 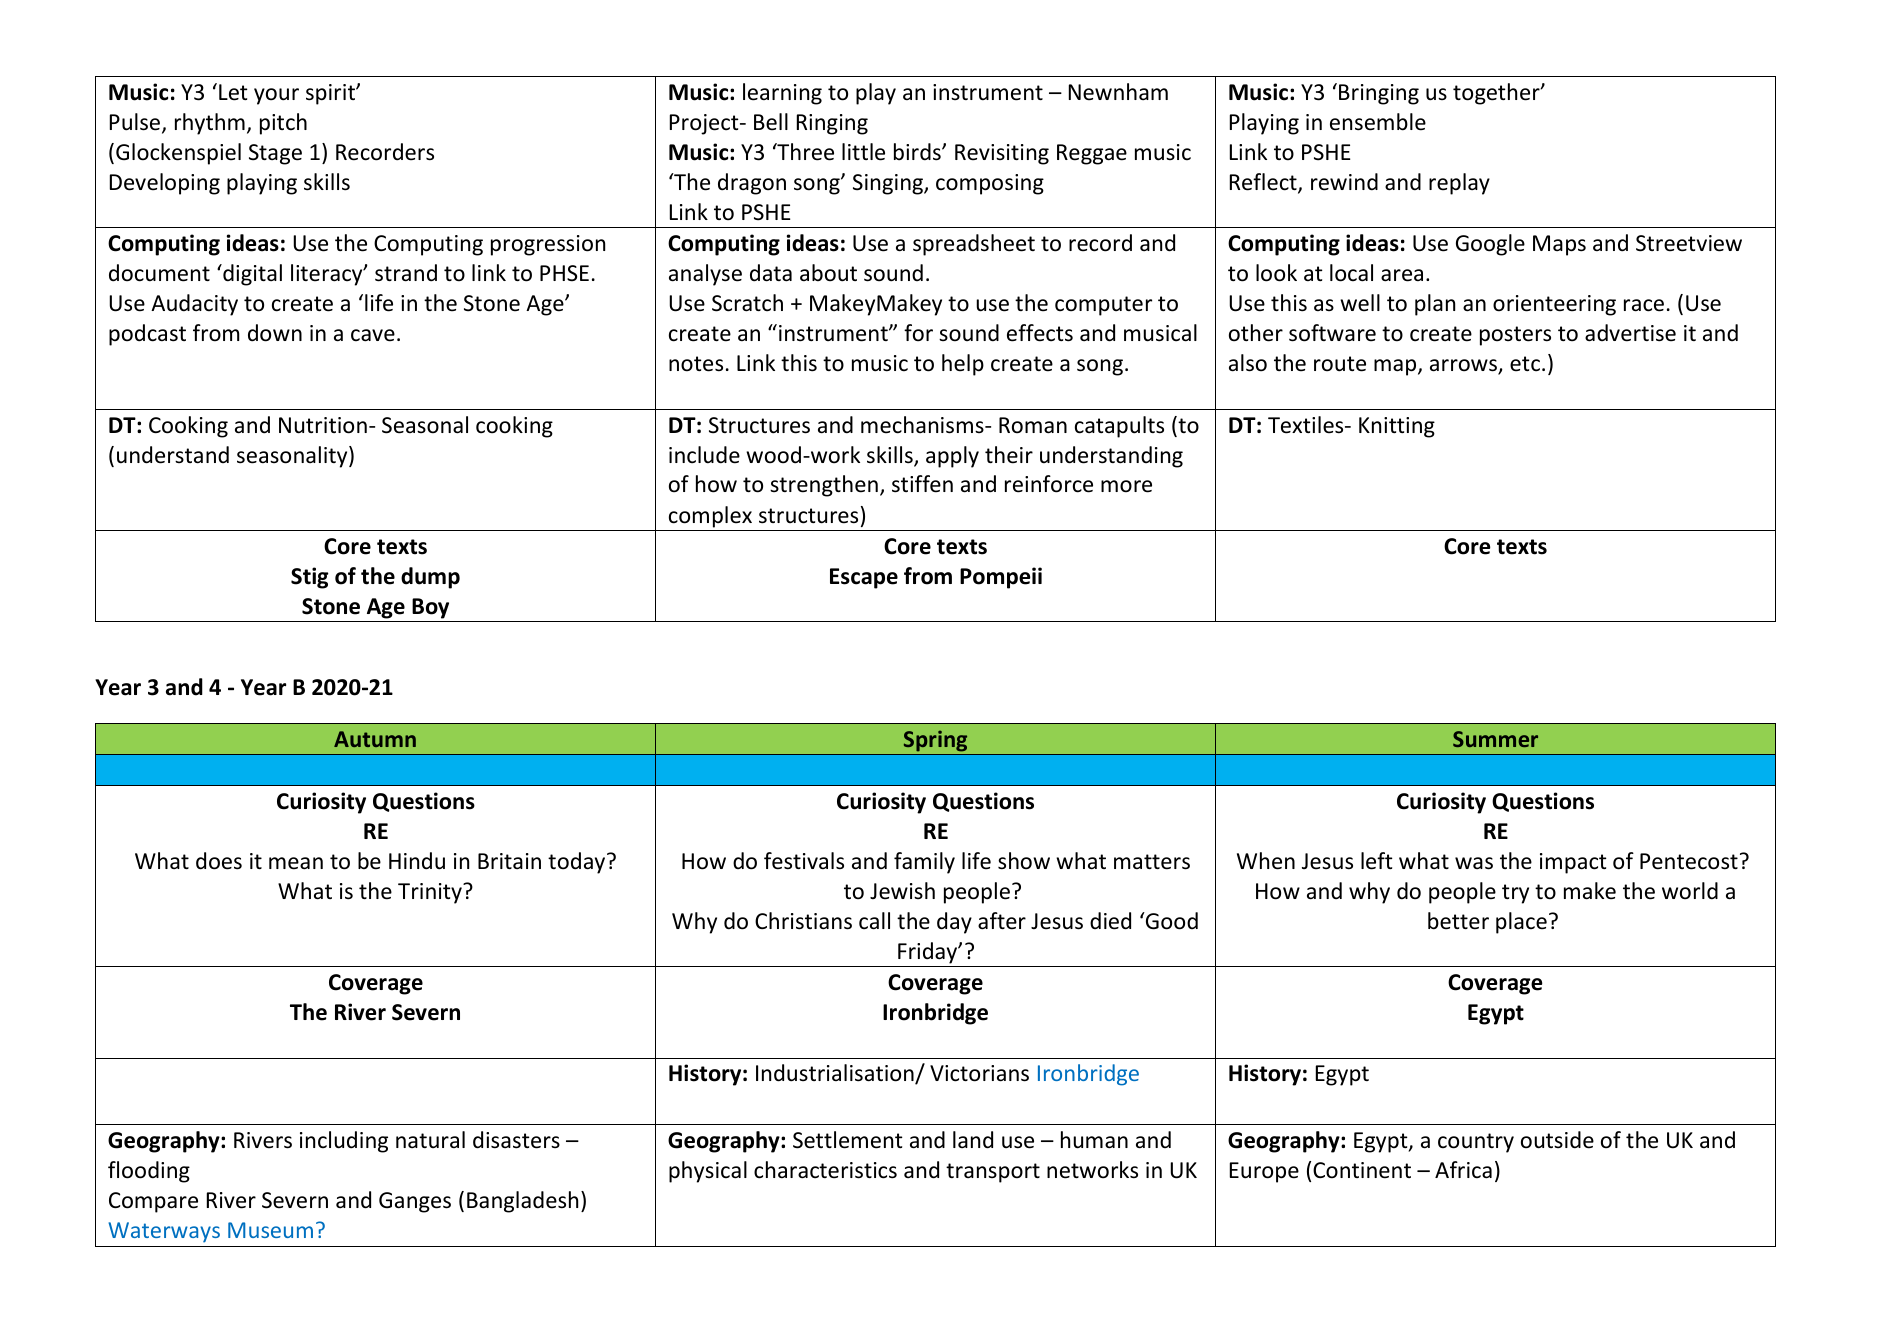 I want to click on etc, so click(x=1525, y=364).
